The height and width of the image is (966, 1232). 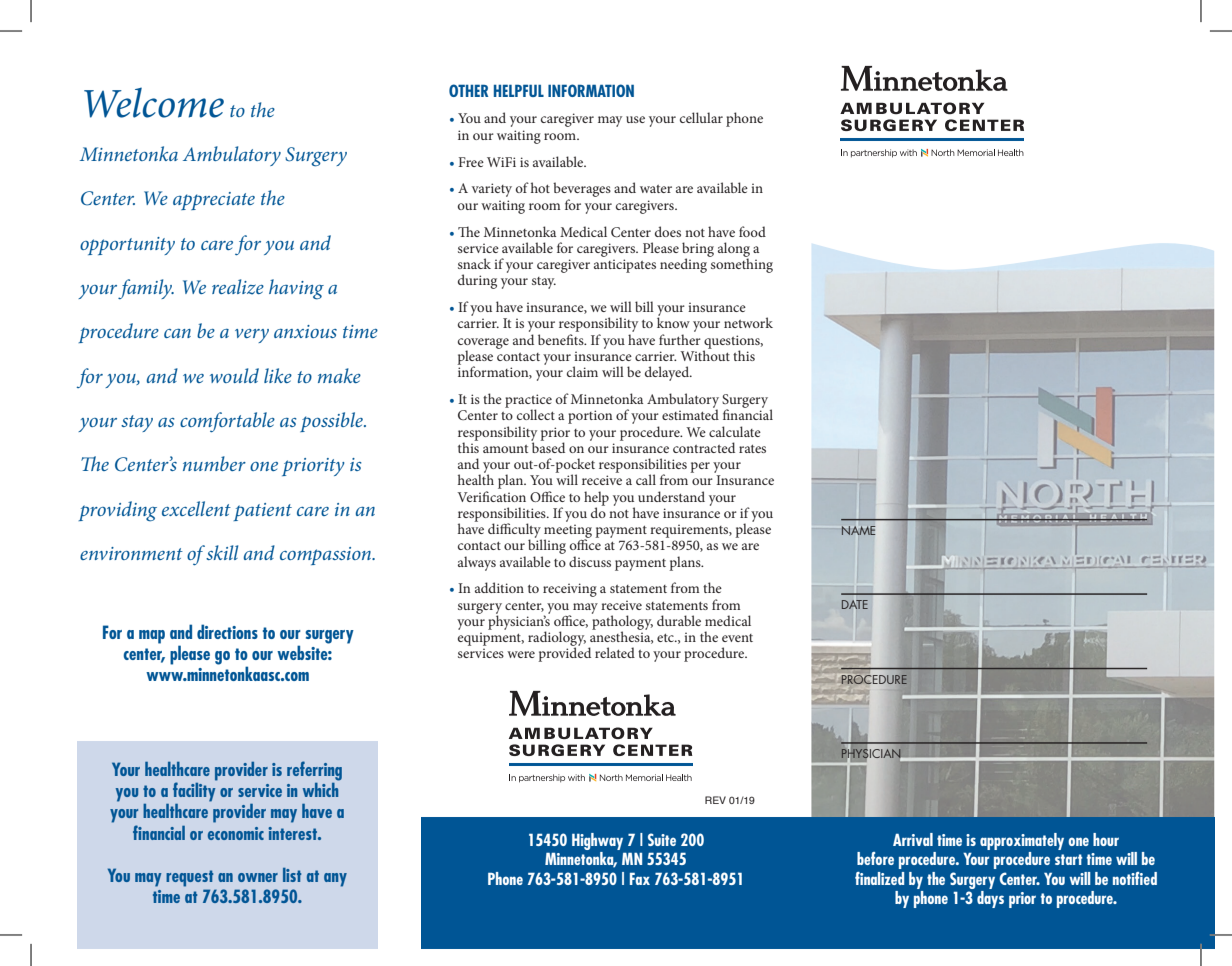 What do you see at coordinates (258, 877) in the image?
I see `owner` at bounding box center [258, 877].
